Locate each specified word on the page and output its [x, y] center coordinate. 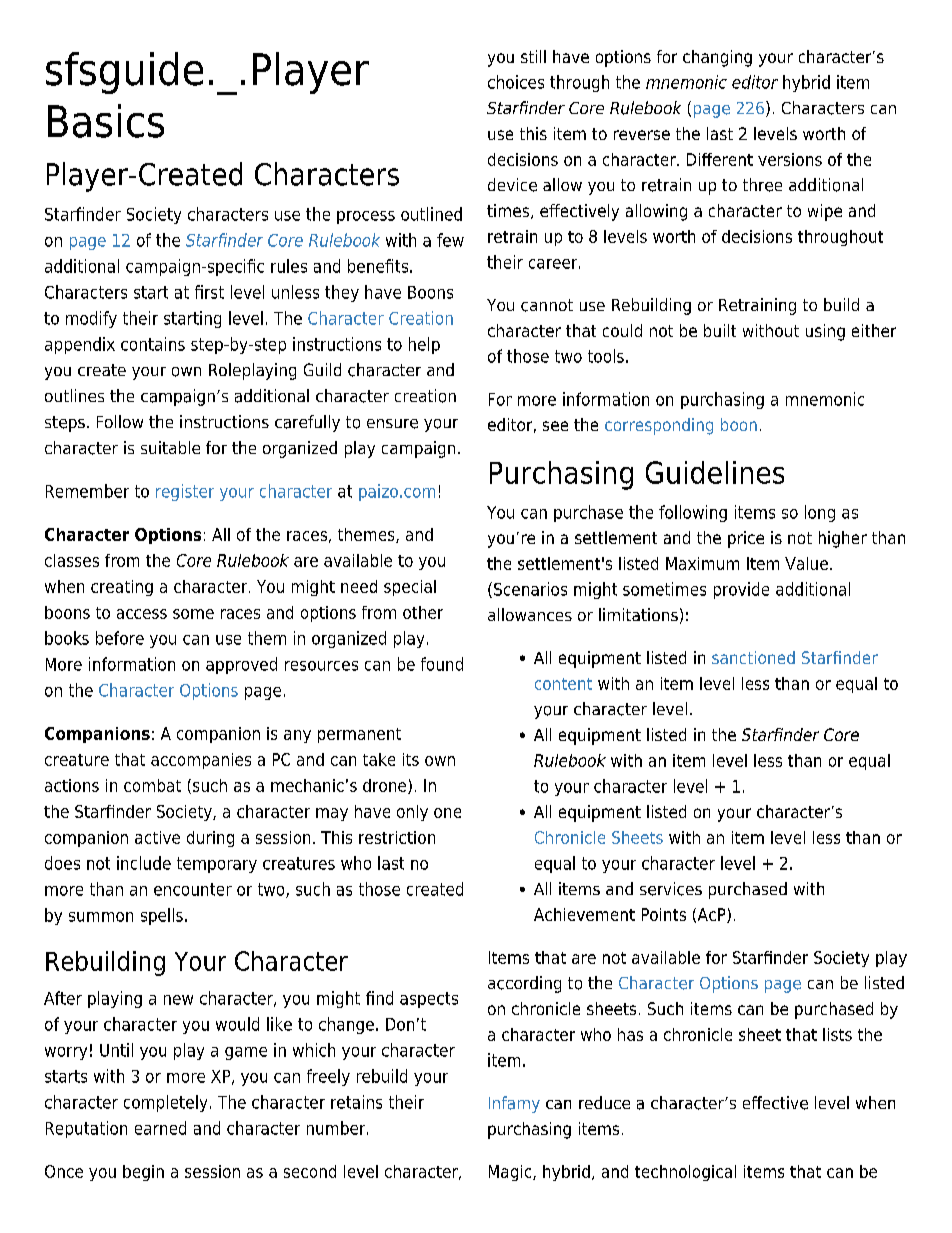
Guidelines [715, 472]
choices [516, 82]
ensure [392, 424]
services [671, 889]
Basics [106, 121]
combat [152, 785]
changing [717, 58]
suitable [170, 447]
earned [160, 1128]
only [412, 813]
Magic [511, 1173]
